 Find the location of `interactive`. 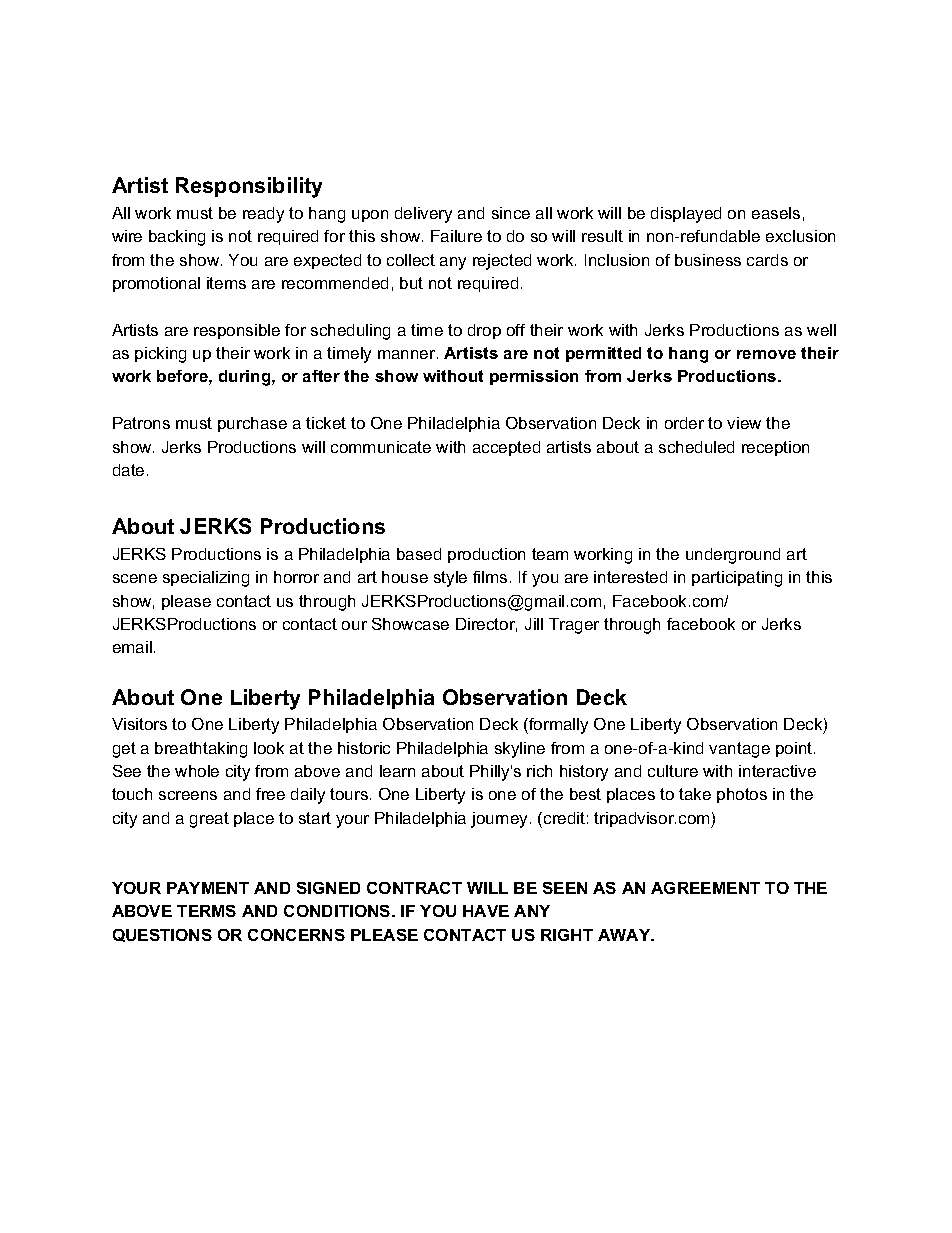

interactive is located at coordinates (777, 771).
